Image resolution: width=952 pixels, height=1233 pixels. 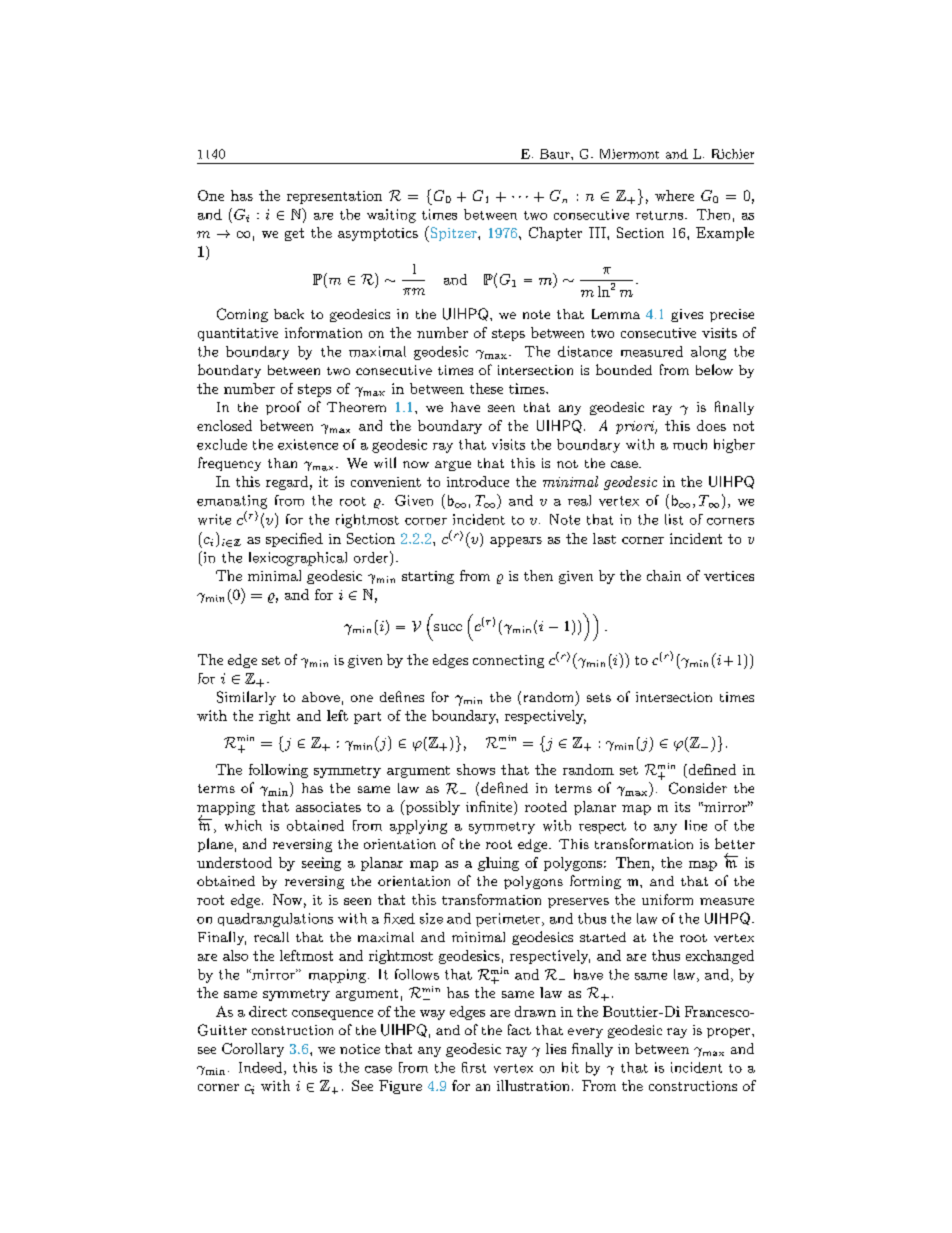 What do you see at coordinates (453, 234) in the screenshot?
I see `Spitzer` at bounding box center [453, 234].
